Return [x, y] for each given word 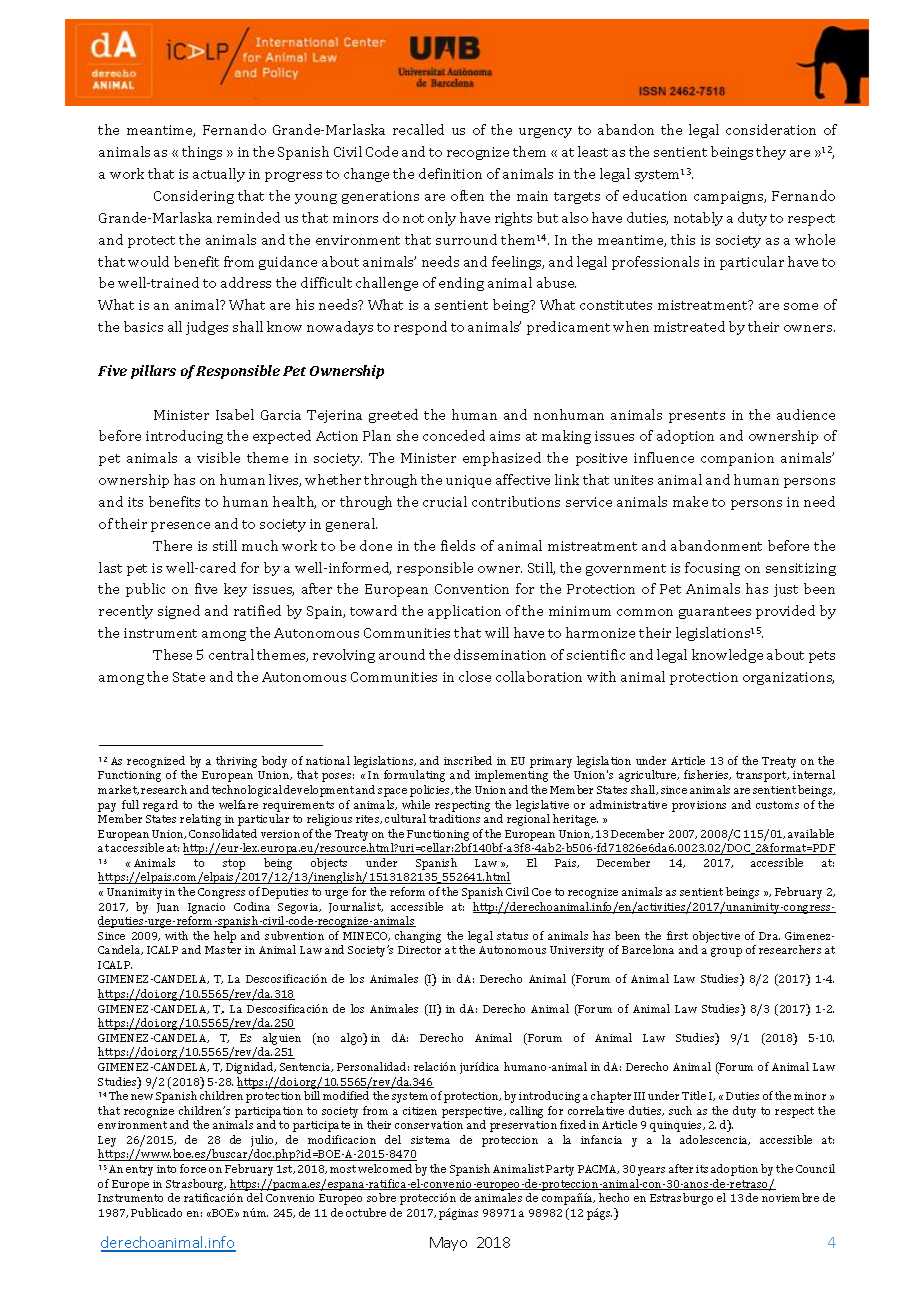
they [771, 153]
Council [815, 1168]
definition [450, 173]
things [202, 153]
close [475, 676]
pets [822, 657]
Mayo [448, 1244]
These [172, 654]
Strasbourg [196, 1185]
